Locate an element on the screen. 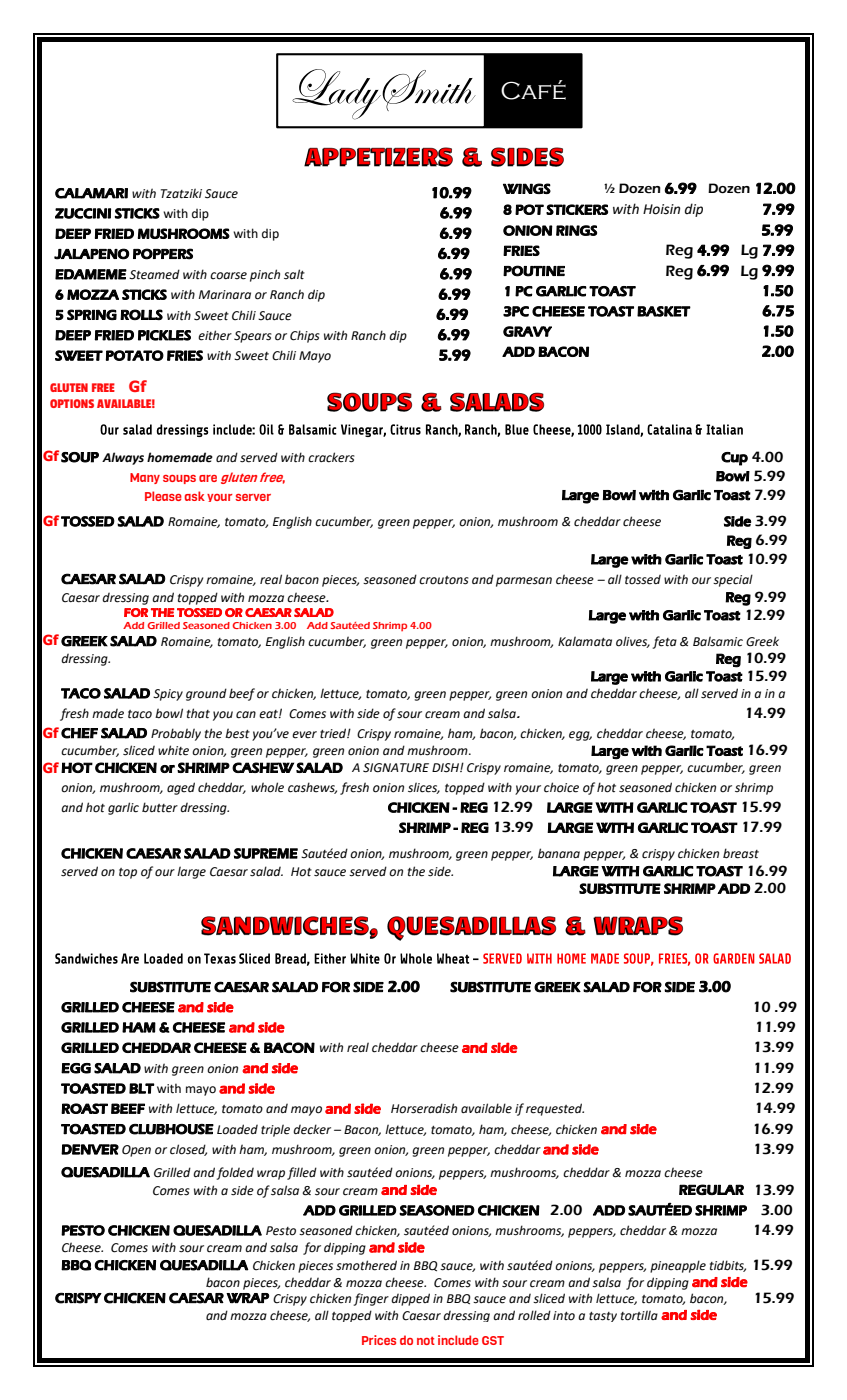  choice is located at coordinates (561, 787).
